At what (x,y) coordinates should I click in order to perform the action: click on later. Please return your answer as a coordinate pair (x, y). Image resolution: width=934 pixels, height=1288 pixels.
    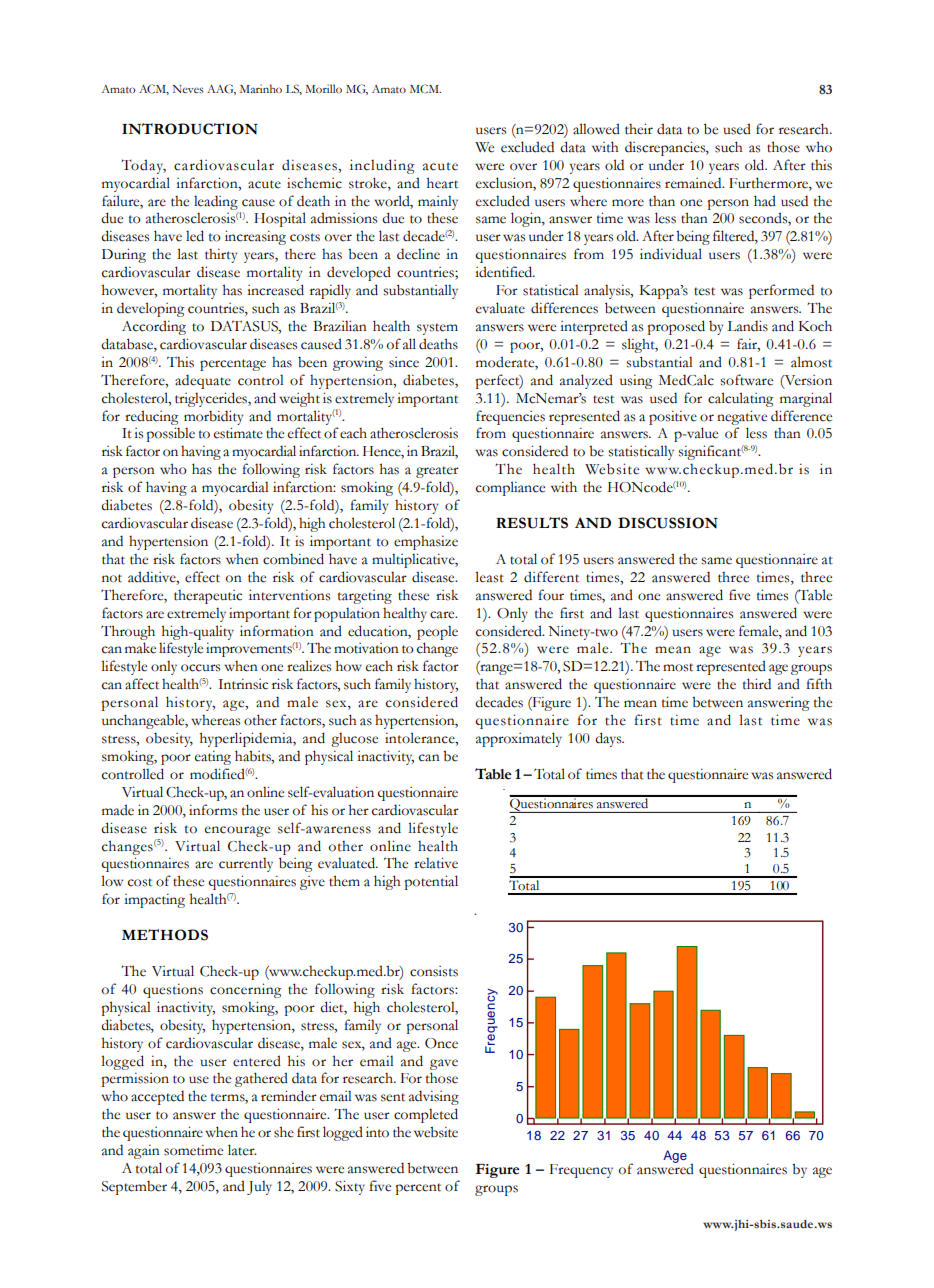
    Looking at the image, I should click on (242, 1150).
